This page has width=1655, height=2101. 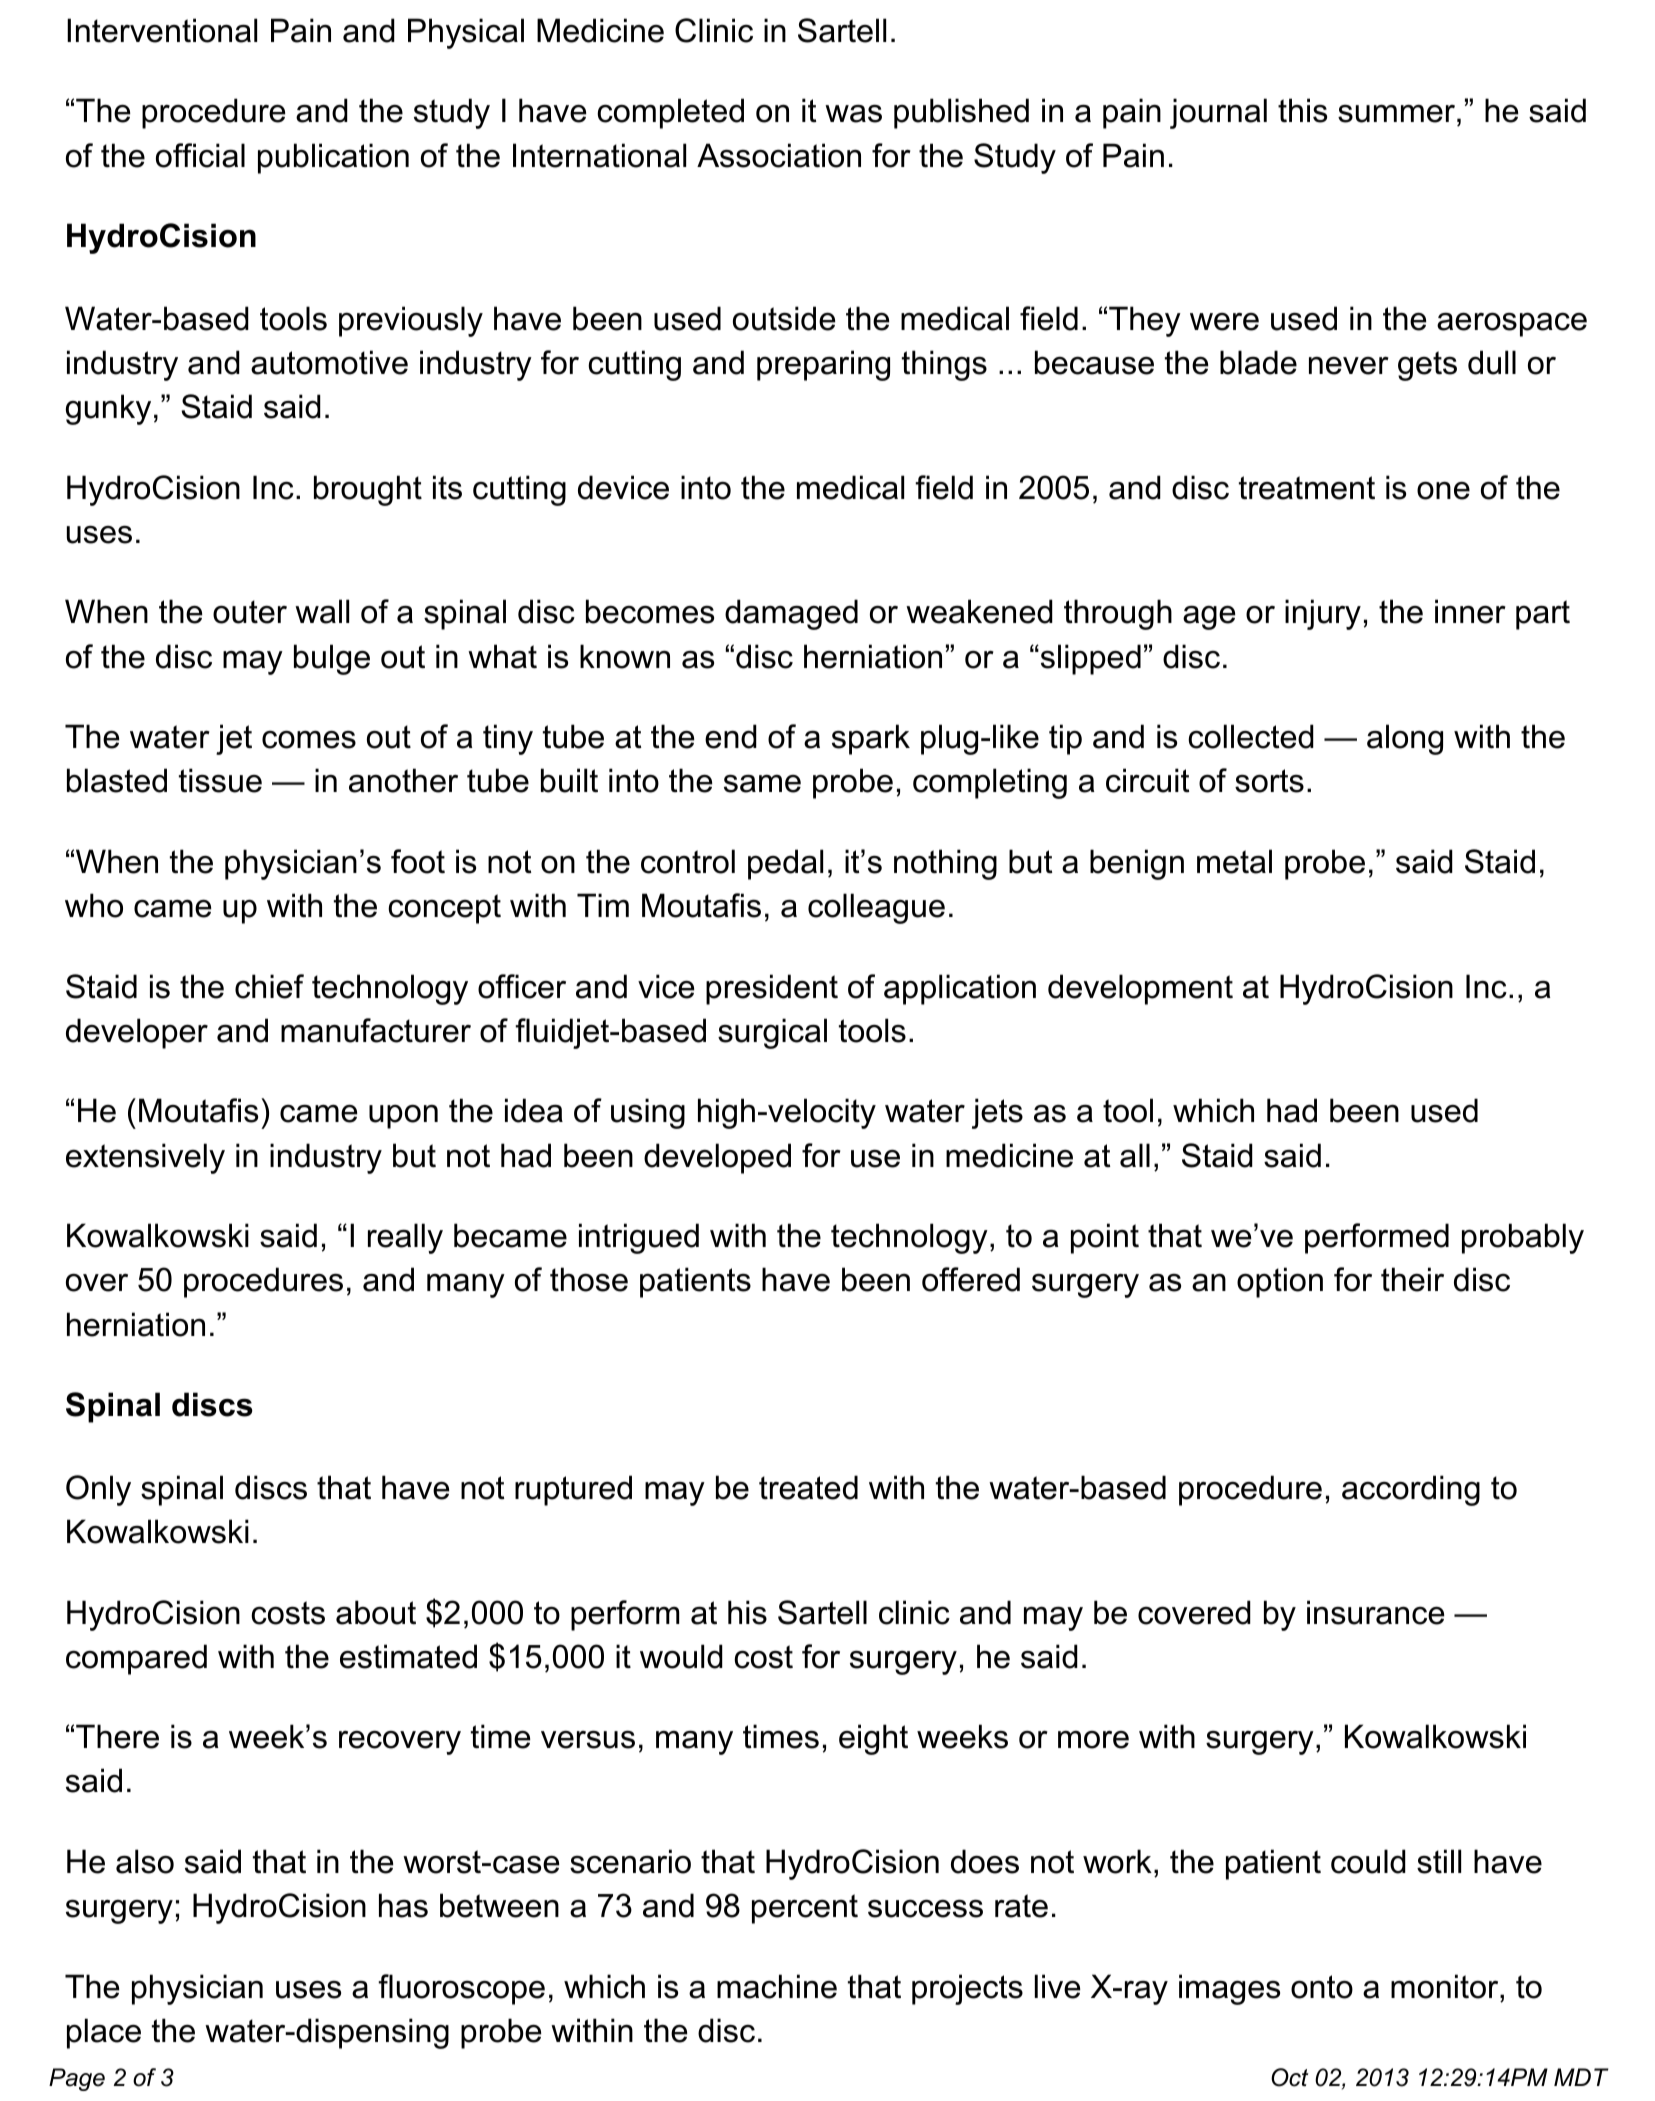 What do you see at coordinates (104, 2033) in the page?
I see `place` at bounding box center [104, 2033].
